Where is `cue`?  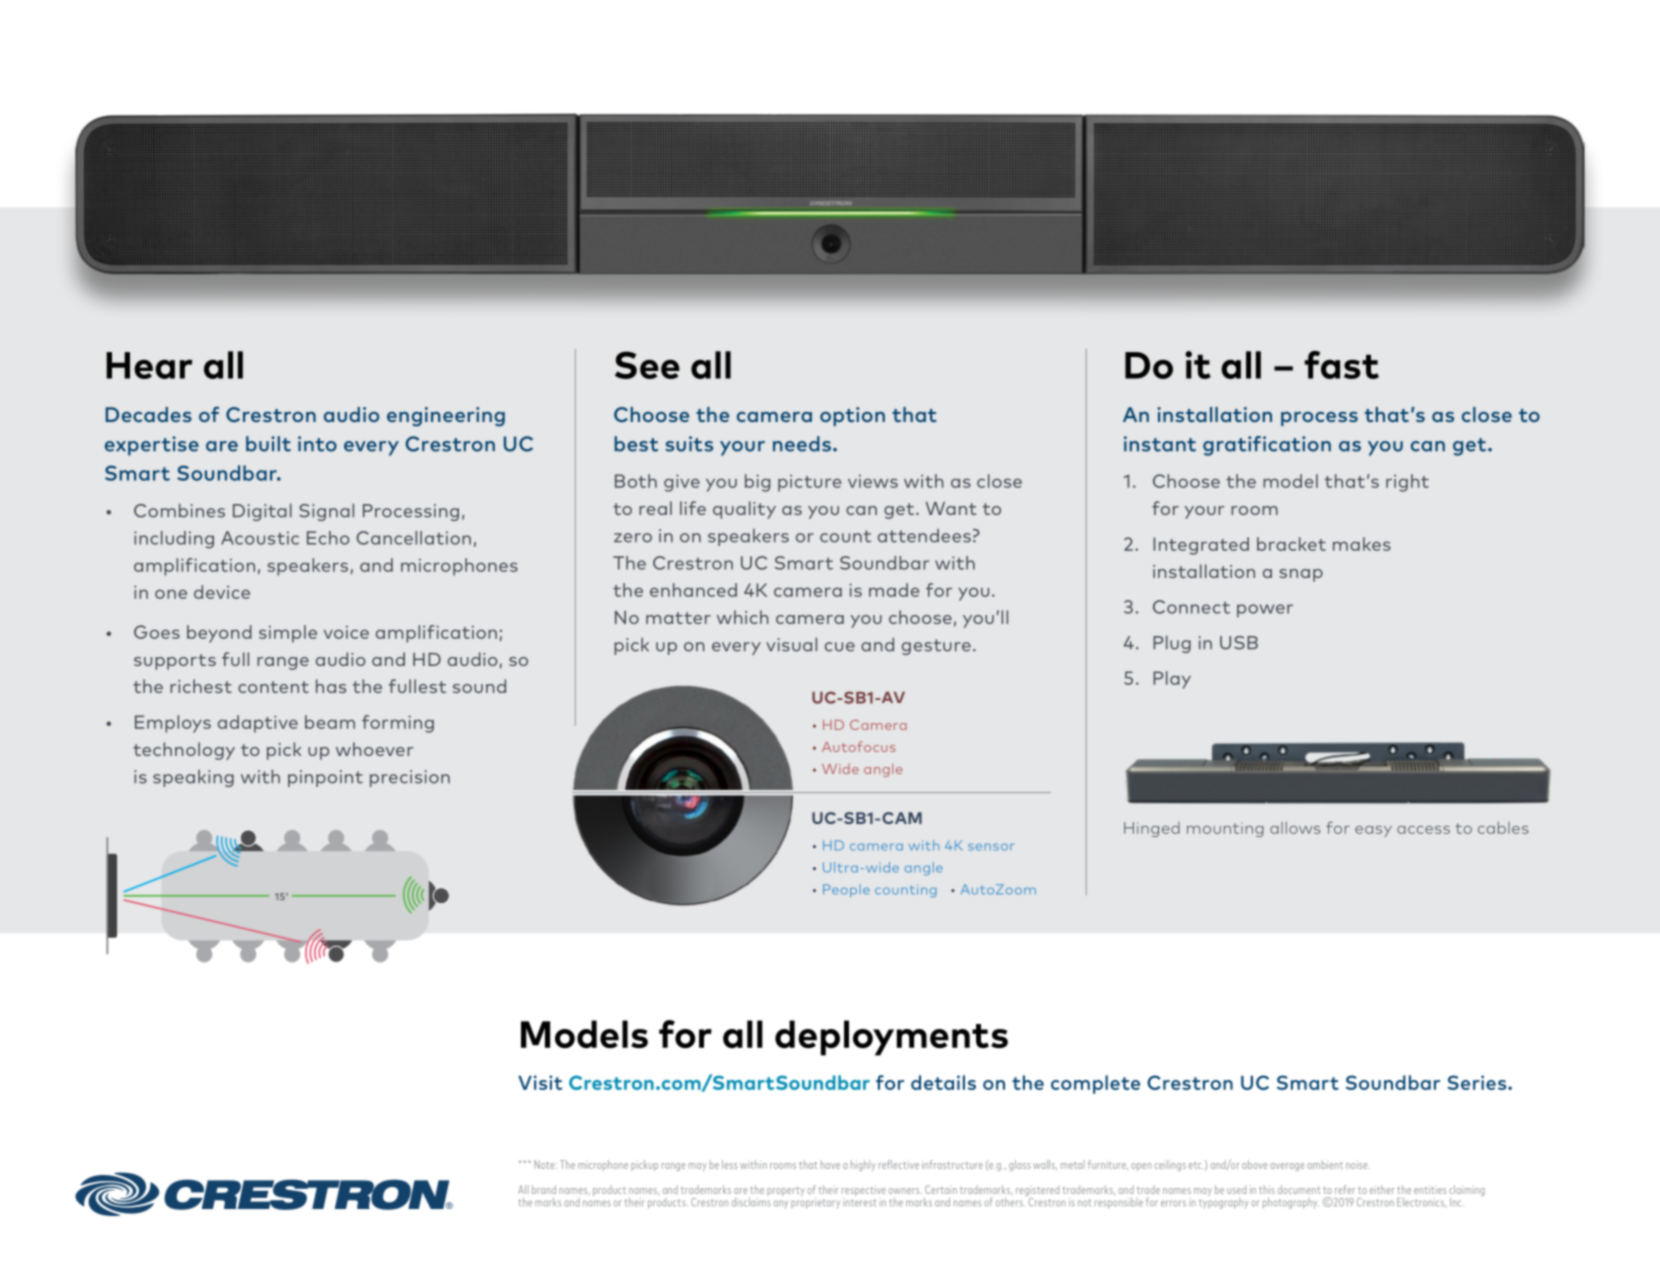 cue is located at coordinates (840, 647).
